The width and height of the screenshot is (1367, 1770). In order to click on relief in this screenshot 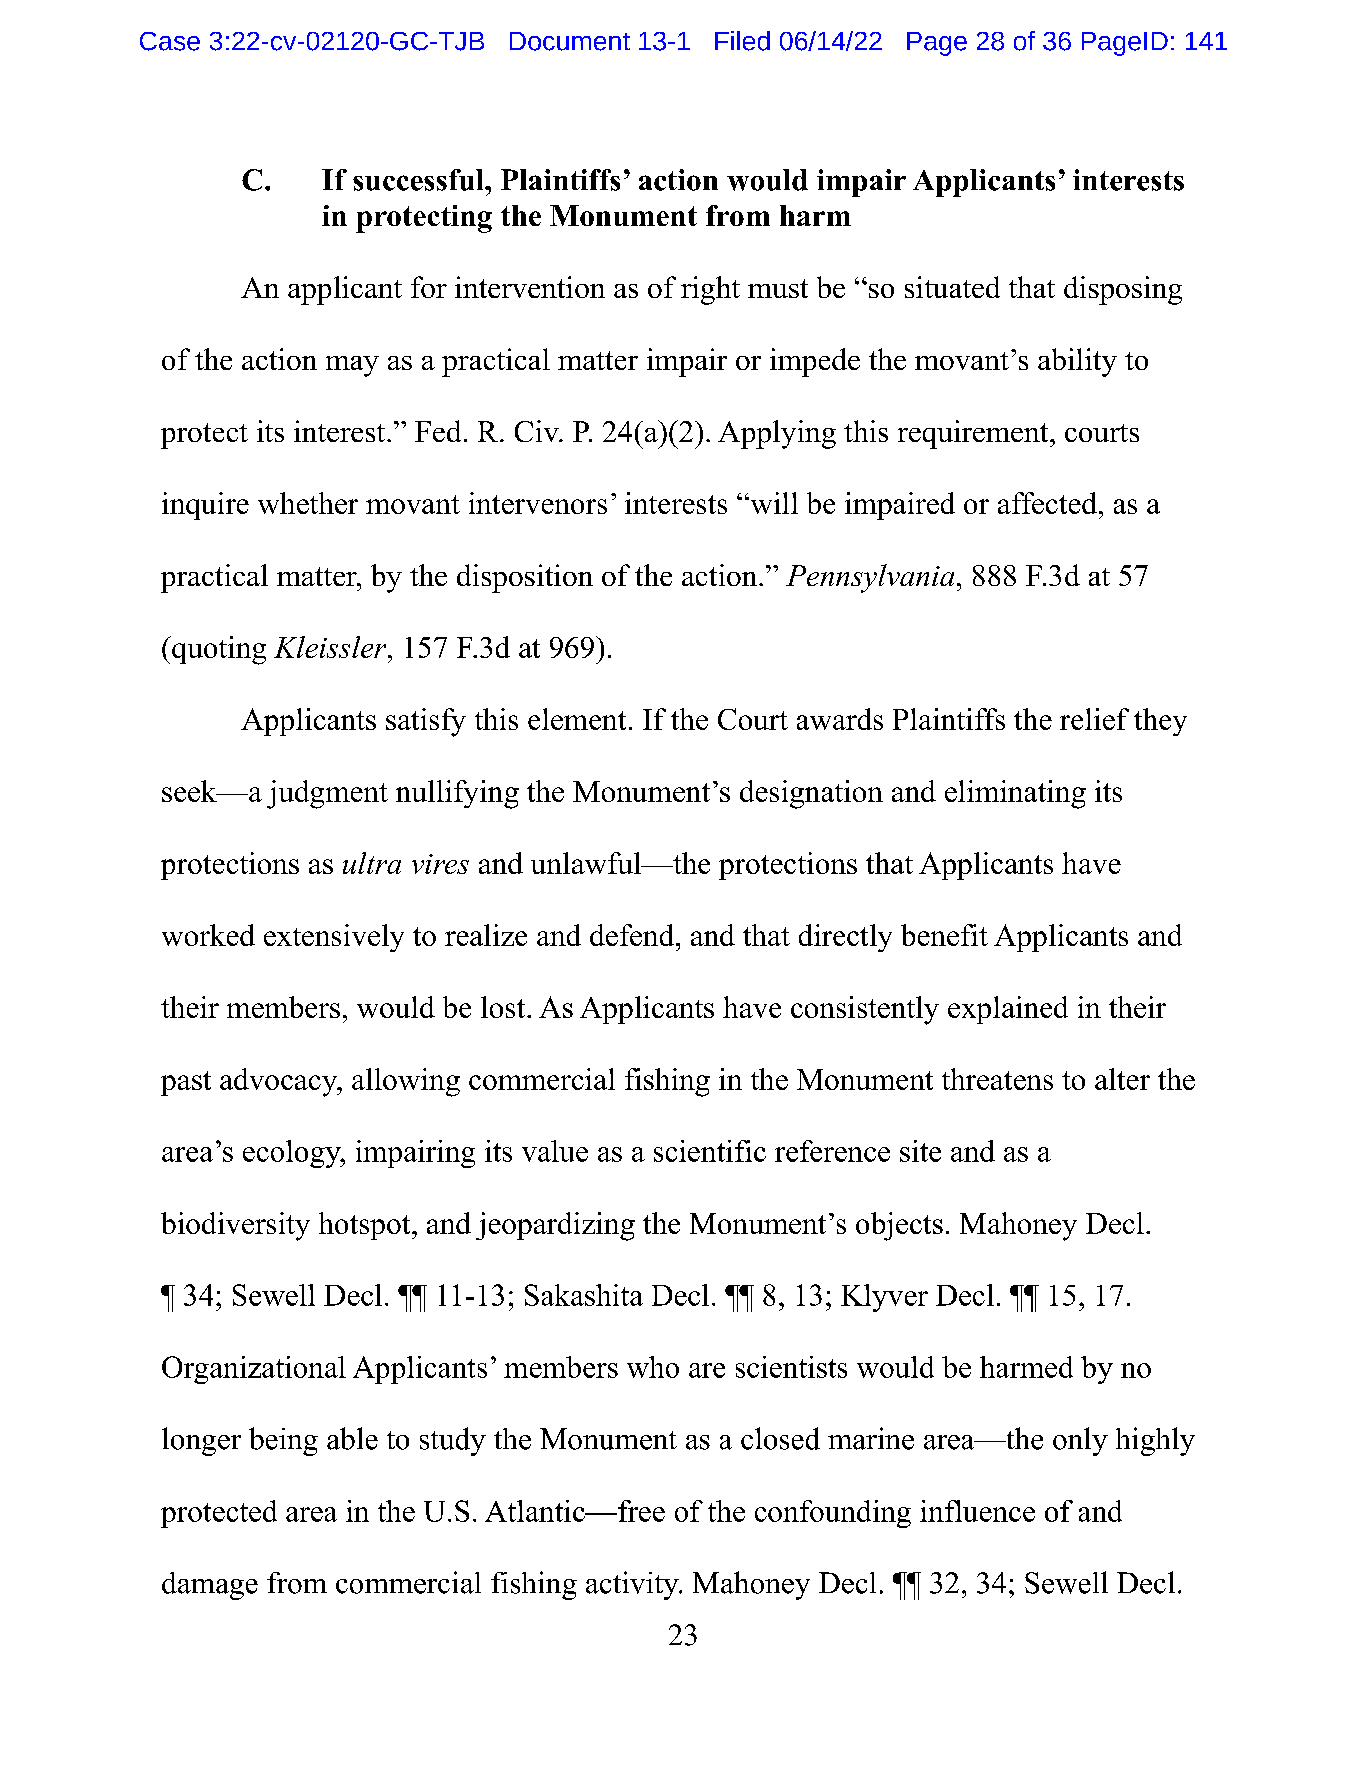, I will do `click(1094, 719)`.
